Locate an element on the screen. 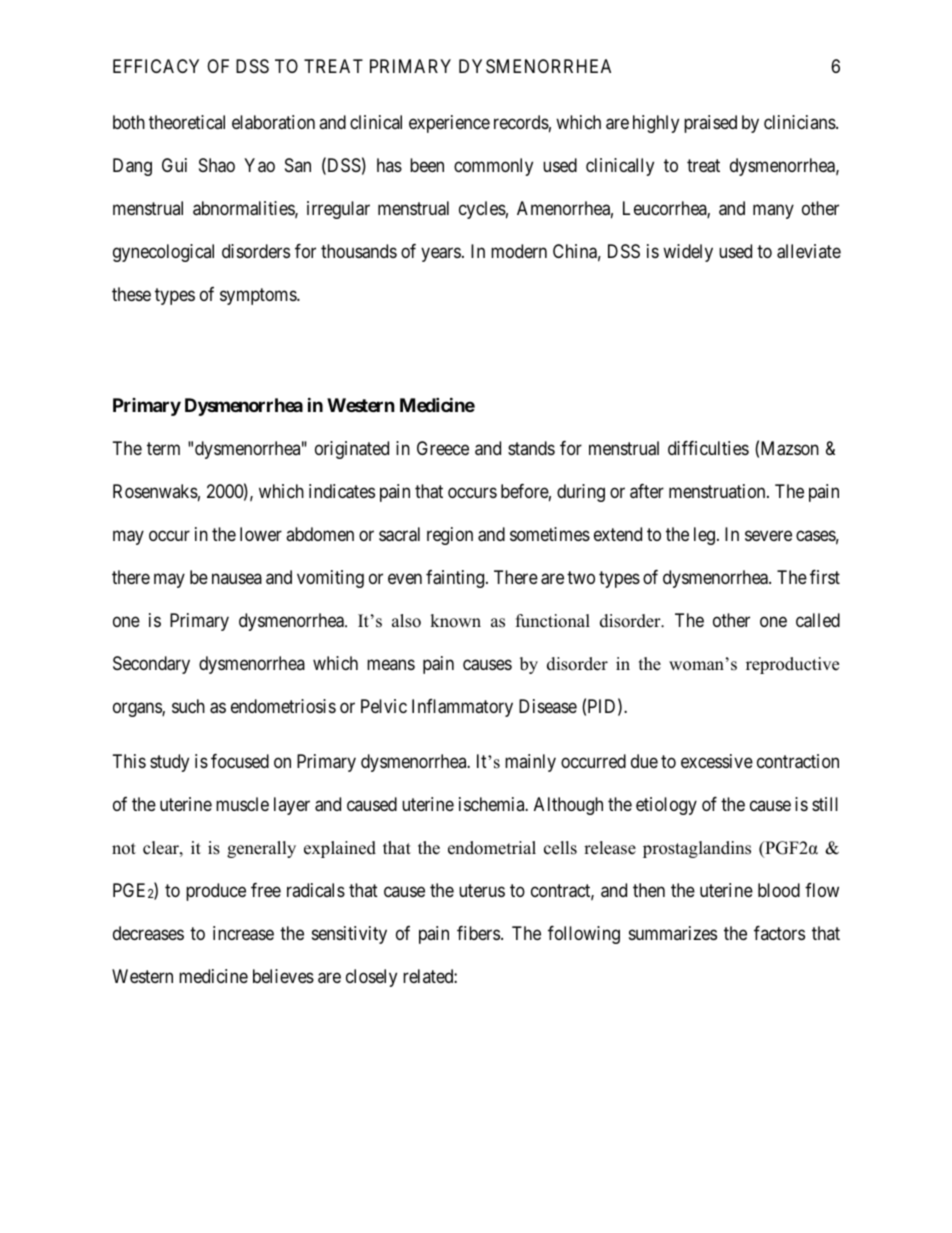 The image size is (952, 1233). increase is located at coordinates (243, 933).
